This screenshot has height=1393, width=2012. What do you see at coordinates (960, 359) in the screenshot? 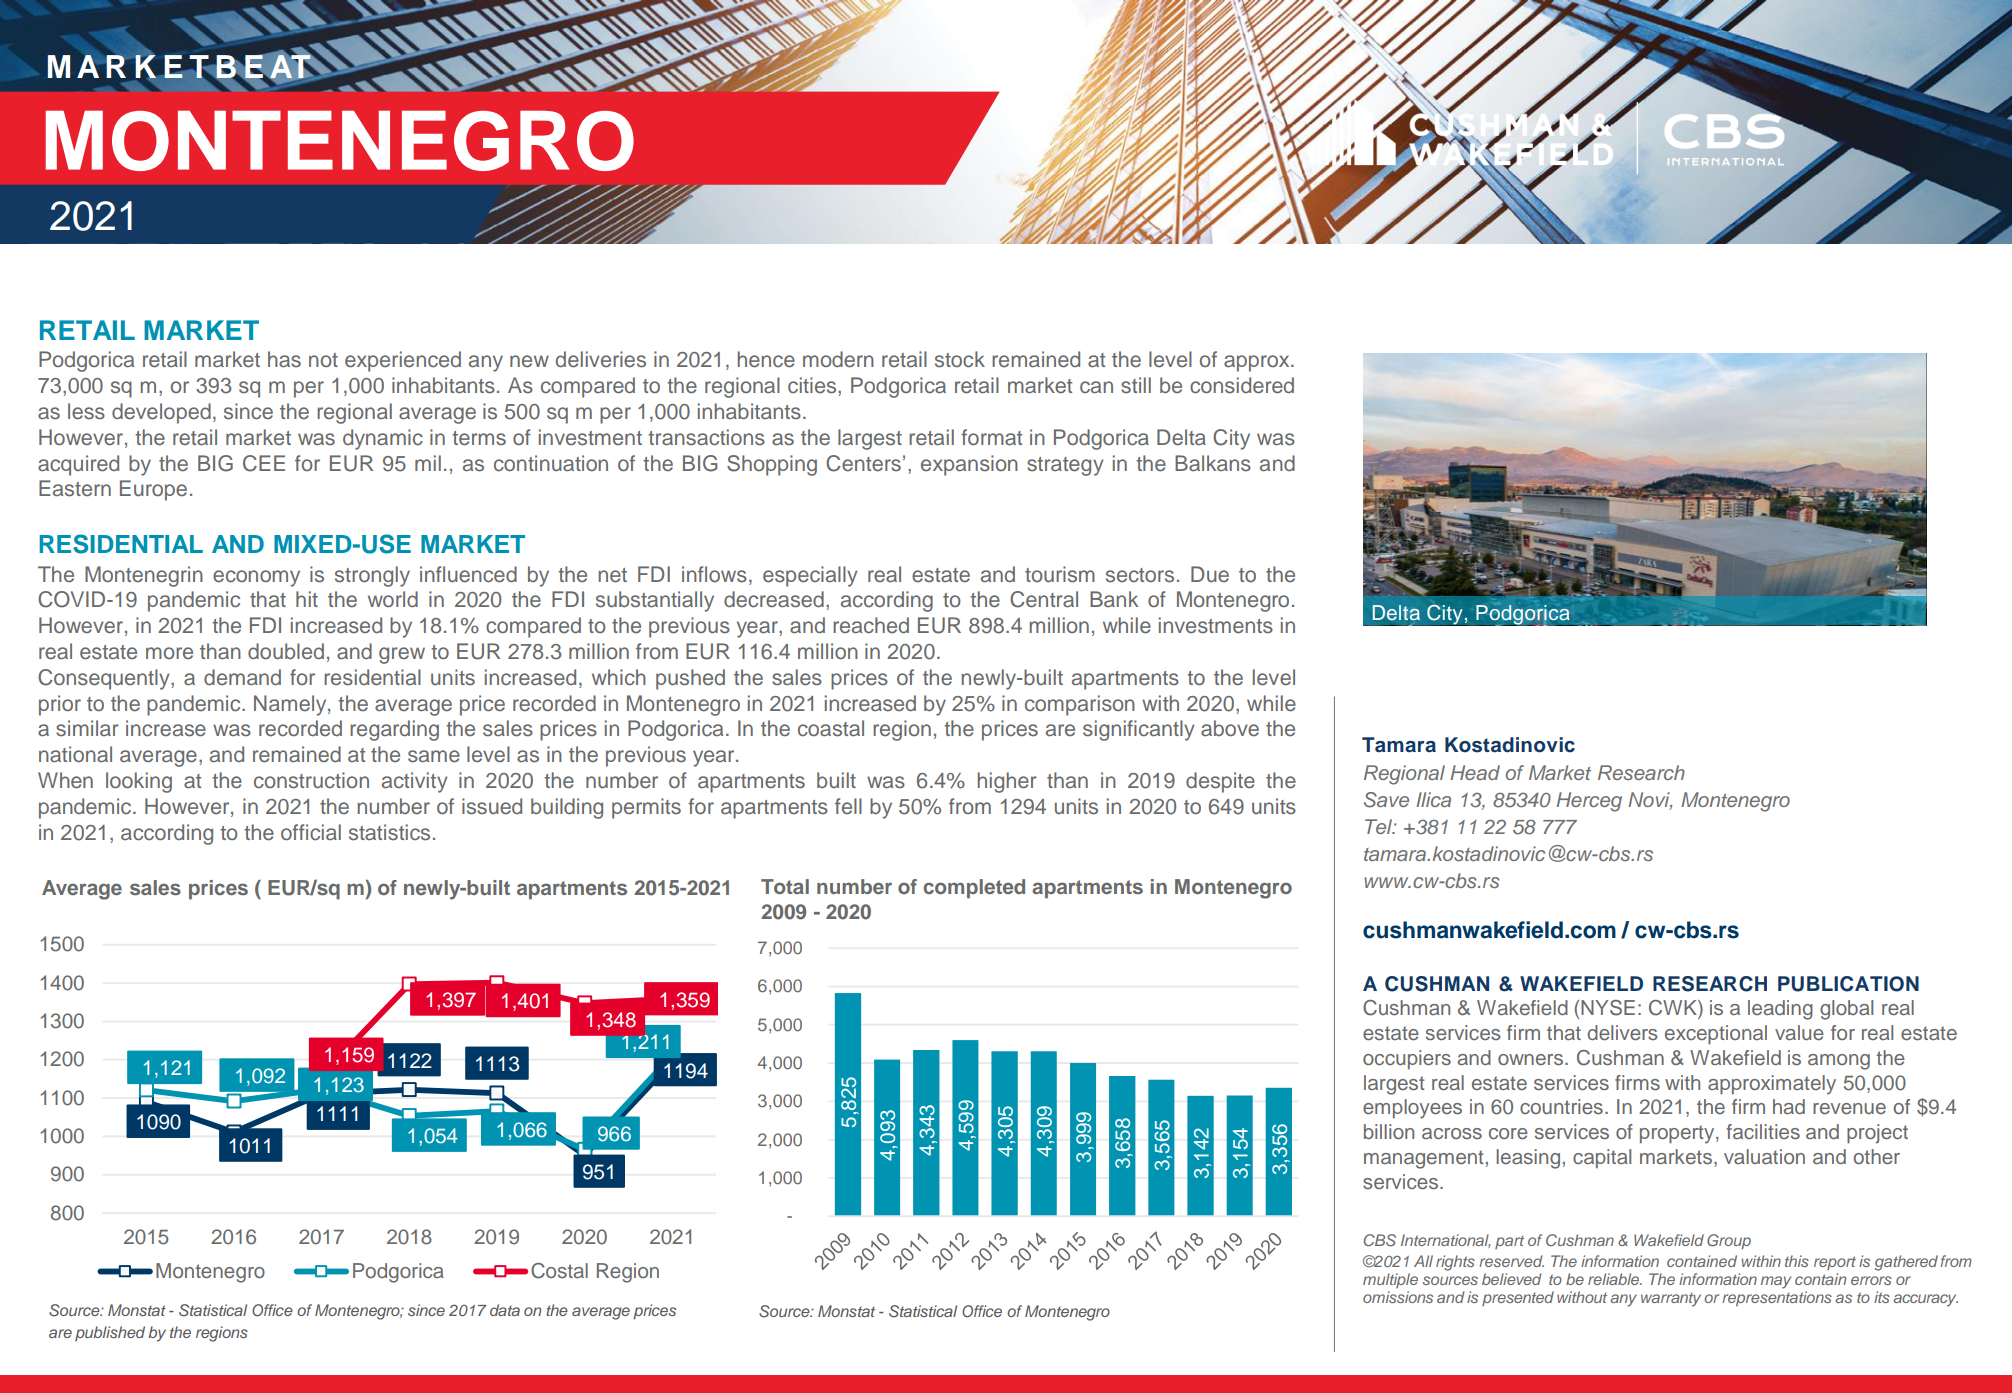
I see `stock` at bounding box center [960, 359].
